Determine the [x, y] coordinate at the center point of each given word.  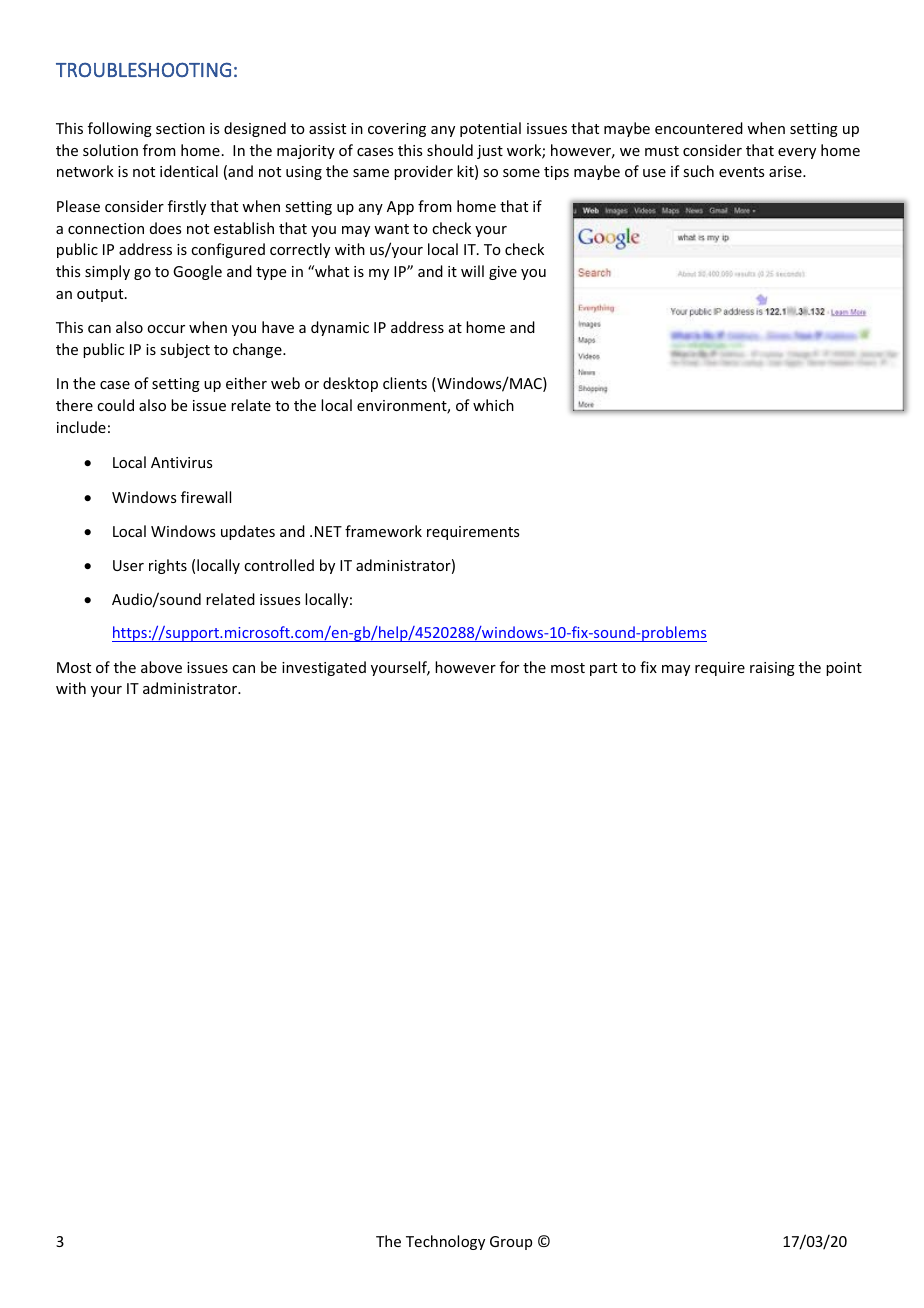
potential [490, 129]
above [161, 667]
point [844, 669]
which [493, 405]
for [509, 667]
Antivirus [181, 462]
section [180, 128]
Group [511, 1243]
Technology [445, 1242]
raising [772, 669]
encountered [699, 128]
